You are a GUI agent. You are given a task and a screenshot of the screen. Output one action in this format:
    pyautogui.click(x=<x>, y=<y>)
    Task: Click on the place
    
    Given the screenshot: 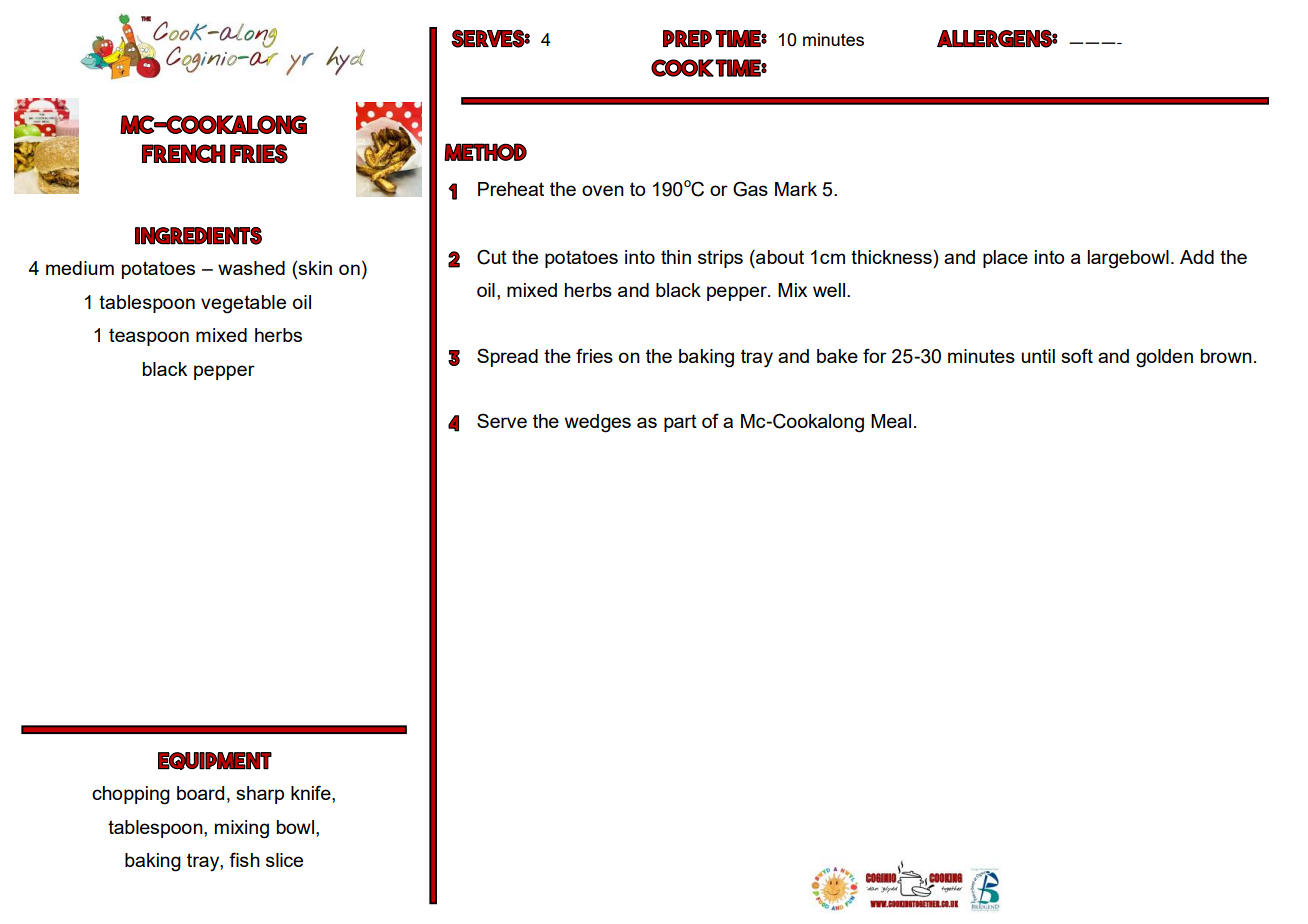 What is the action you would take?
    pyautogui.click(x=1005, y=259)
